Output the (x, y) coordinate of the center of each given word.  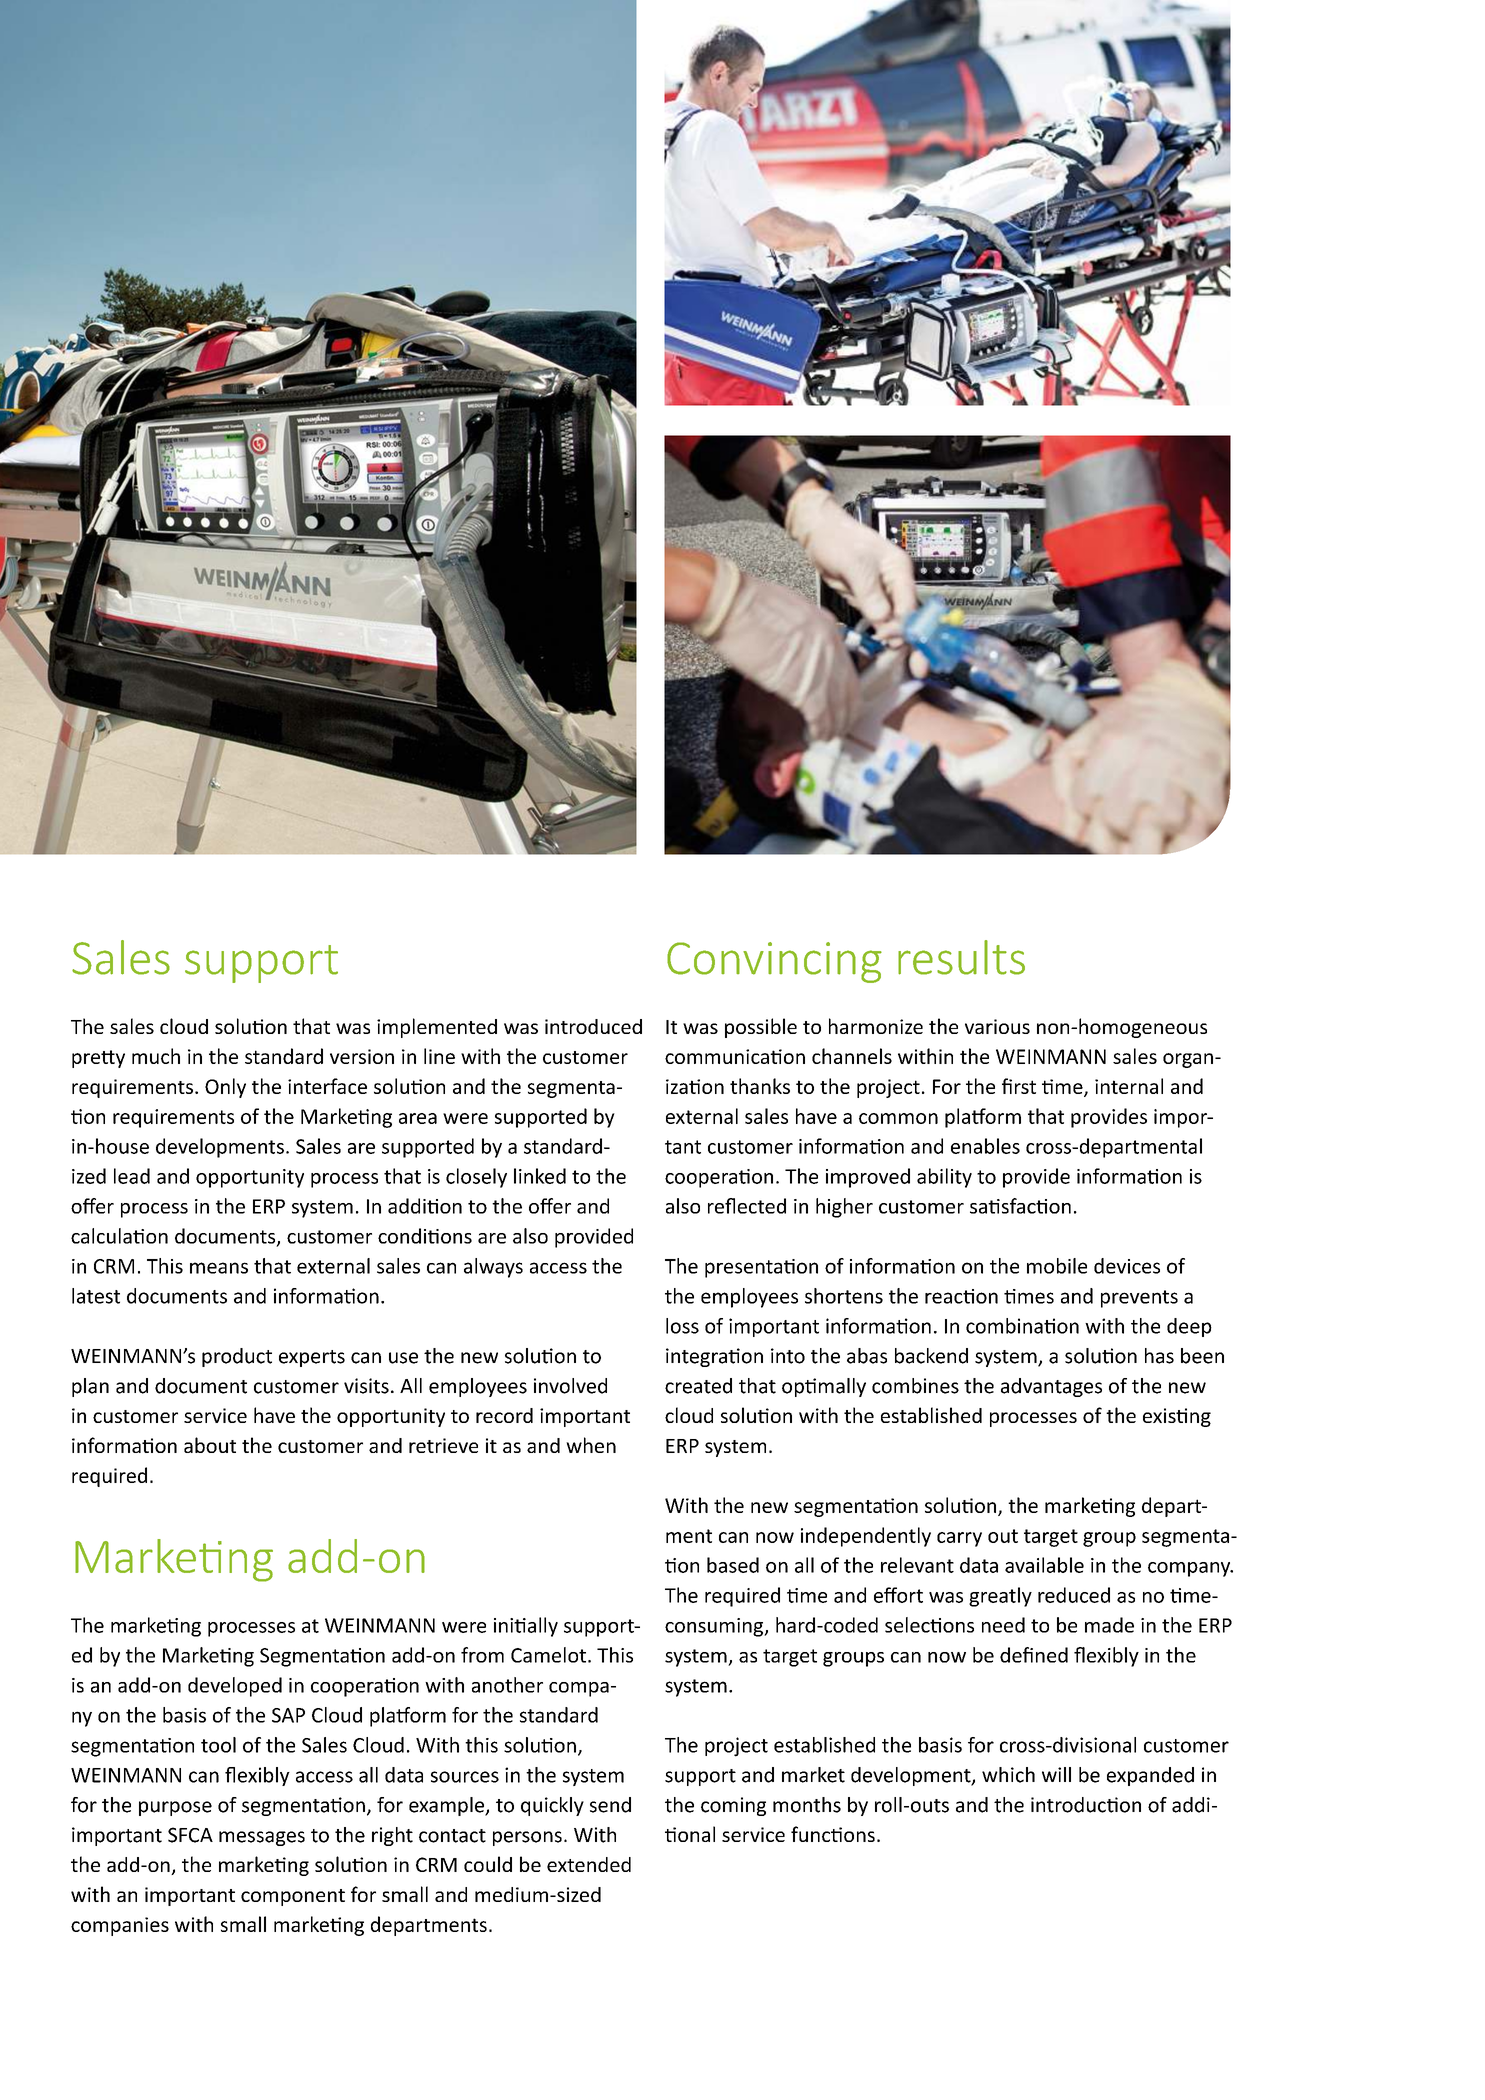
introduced (593, 1026)
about (210, 1445)
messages (262, 1838)
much (156, 1056)
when (591, 1445)
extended (589, 1864)
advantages (1051, 1387)
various (997, 1026)
